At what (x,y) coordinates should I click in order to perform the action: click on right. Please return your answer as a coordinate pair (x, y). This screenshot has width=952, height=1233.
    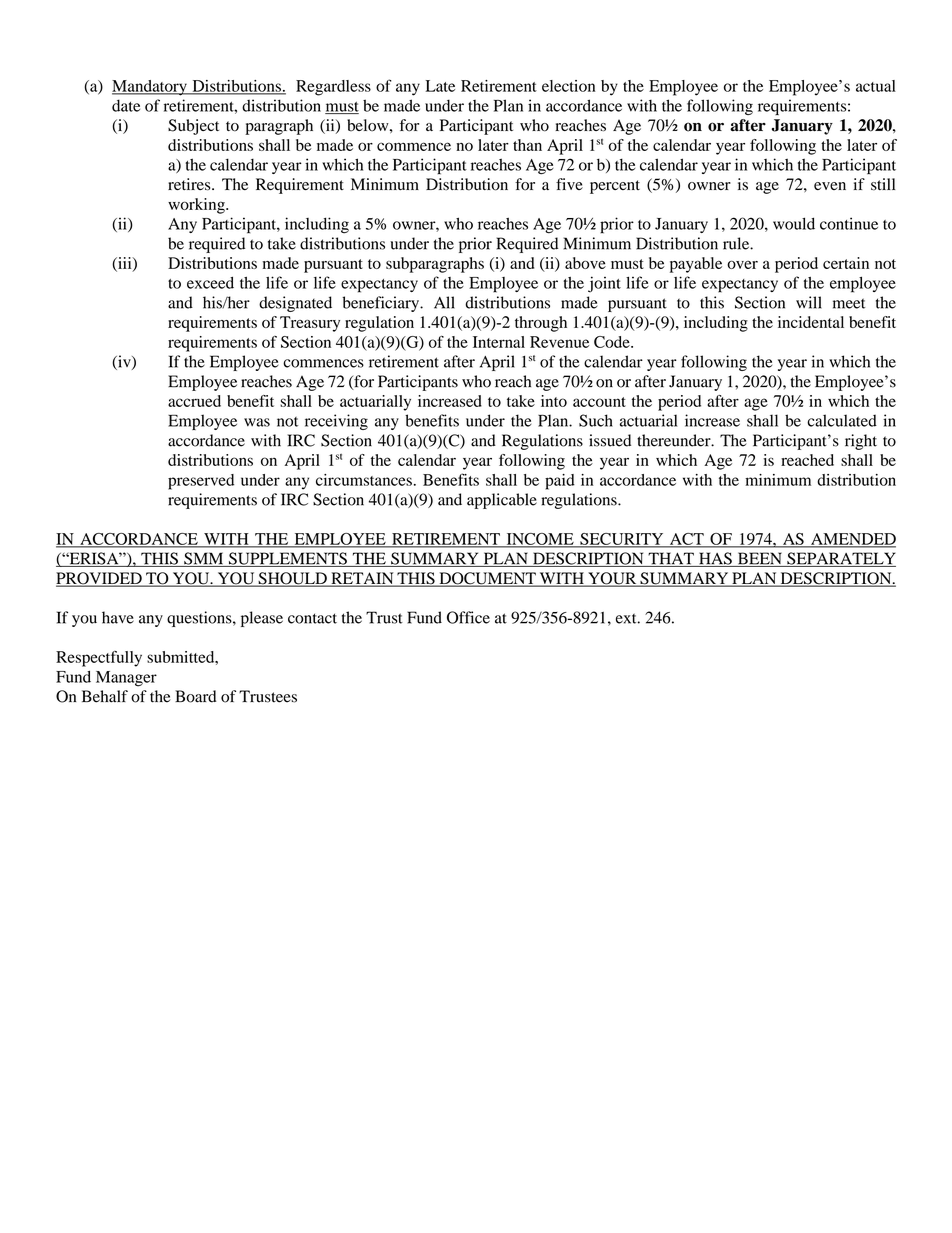
    Looking at the image, I should click on (861, 442).
